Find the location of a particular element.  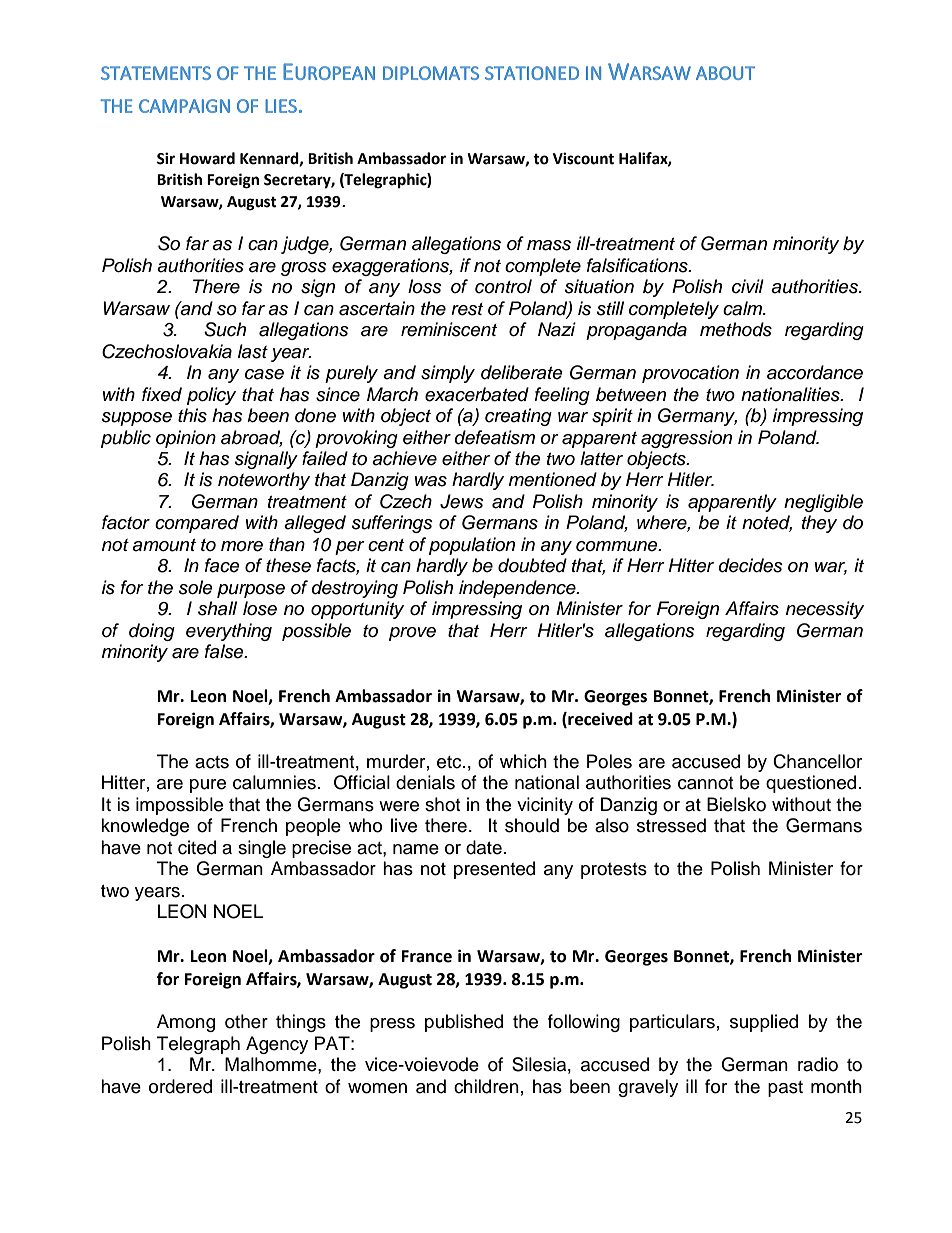

DIPLOMATS is located at coordinates (431, 73).
